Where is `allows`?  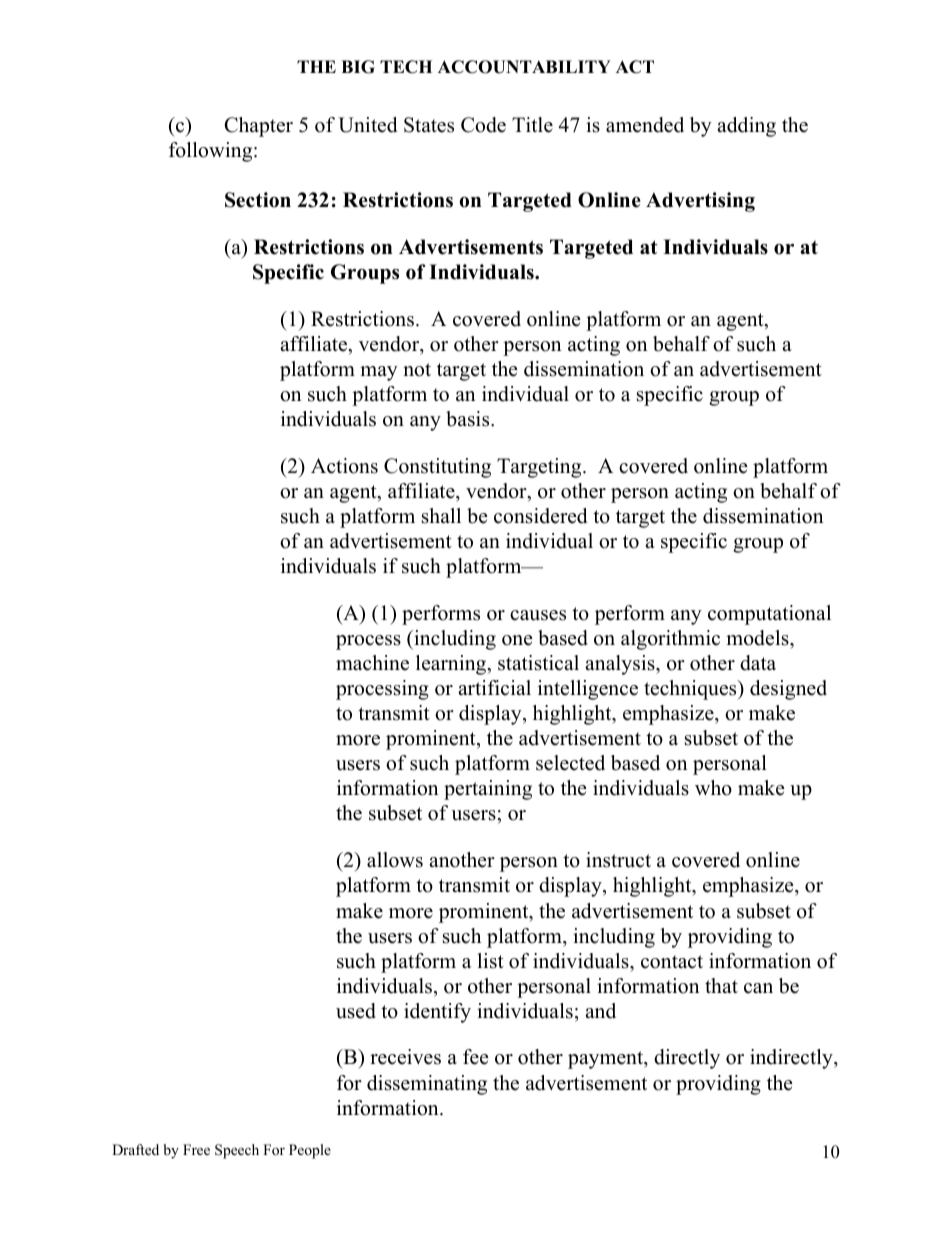
allows is located at coordinates (395, 860).
